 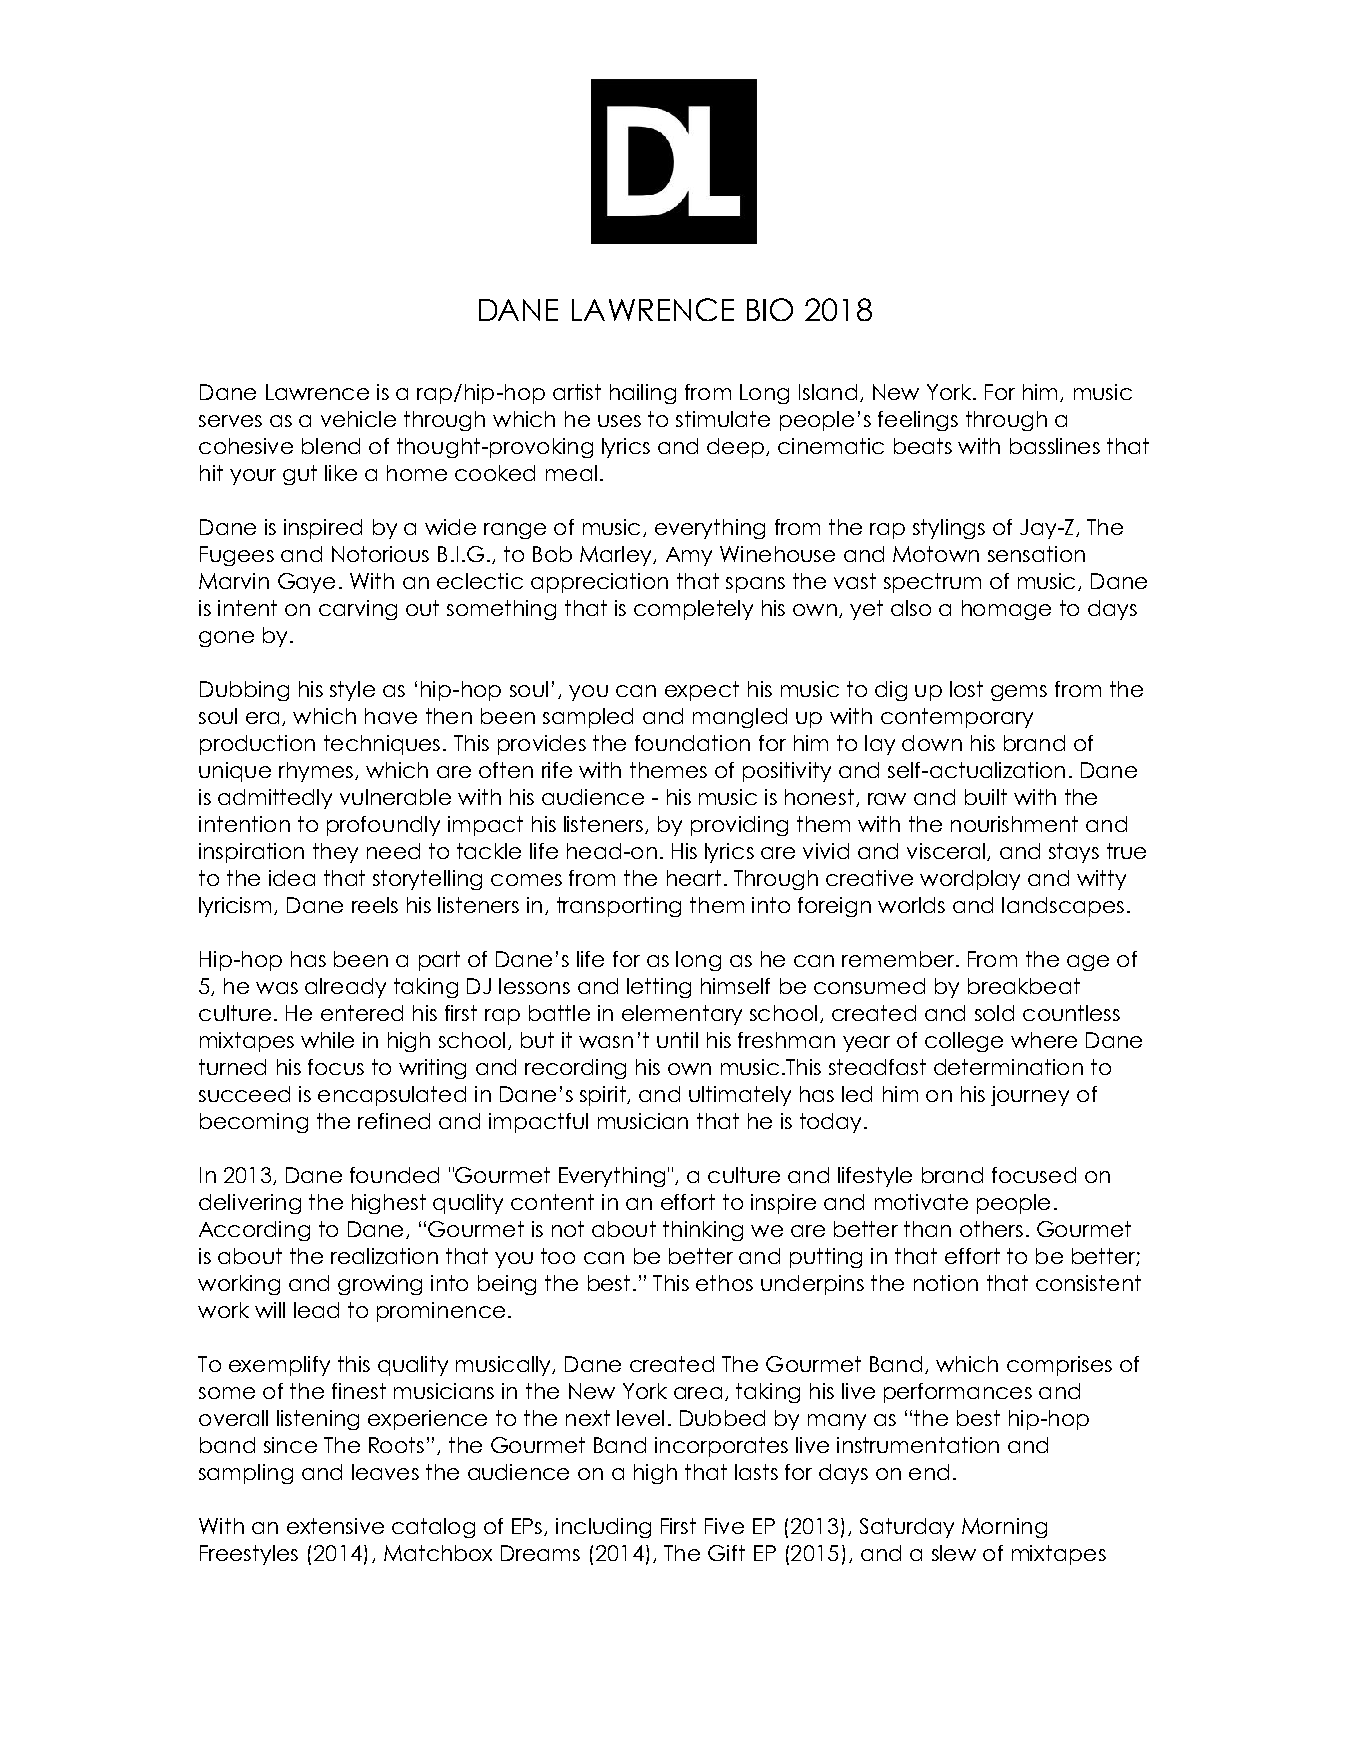 What do you see at coordinates (1019, 693) in the page?
I see `gems` at bounding box center [1019, 693].
